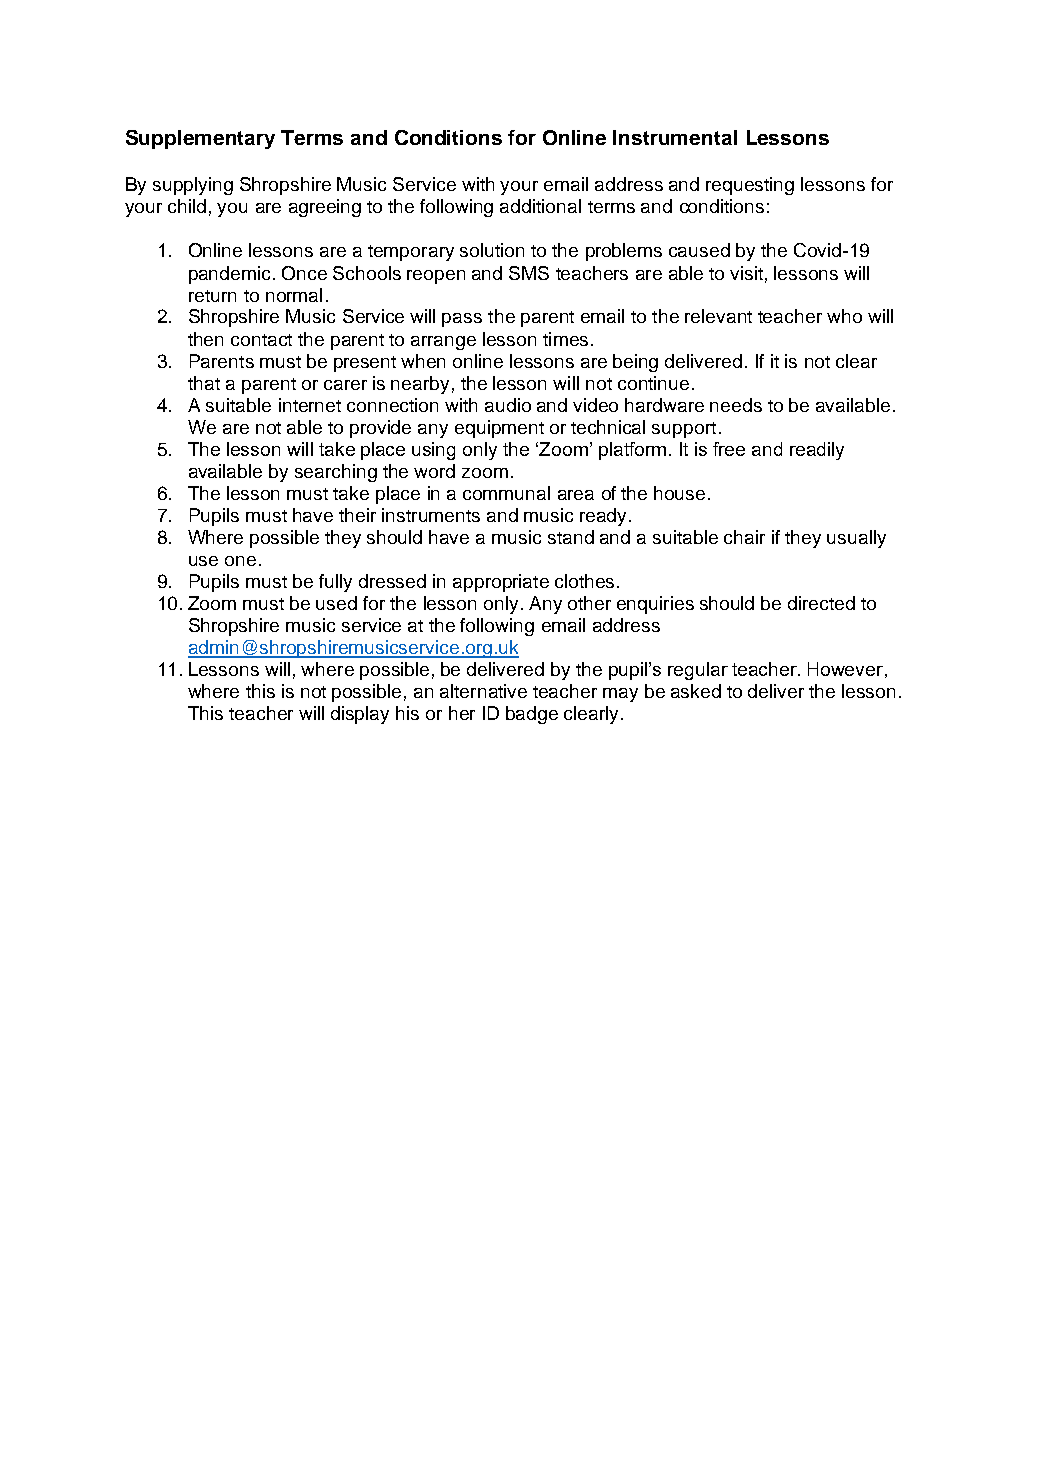 This screenshot has height=1466, width=1037. I want to click on additional, so click(540, 206).
